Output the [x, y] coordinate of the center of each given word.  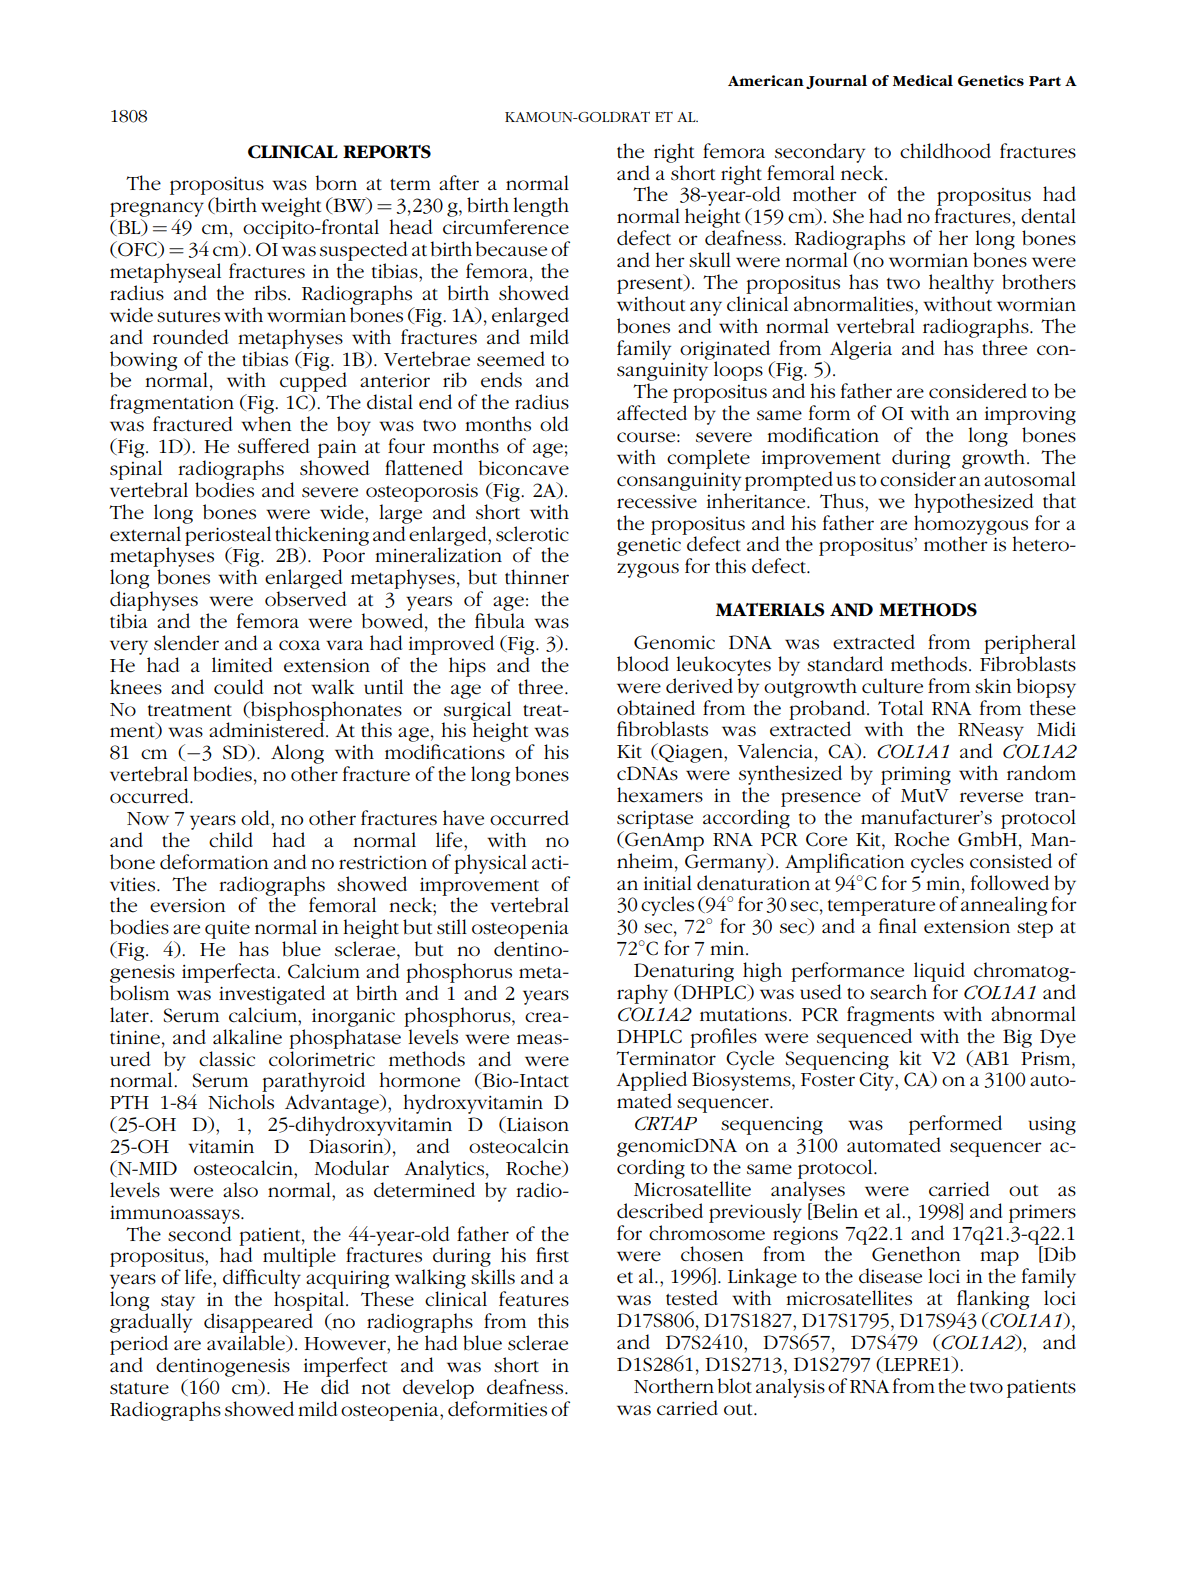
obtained [656, 708]
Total [900, 708]
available [247, 1343]
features [534, 1299]
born [336, 183]
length [541, 207]
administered [268, 729]
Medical [923, 80]
